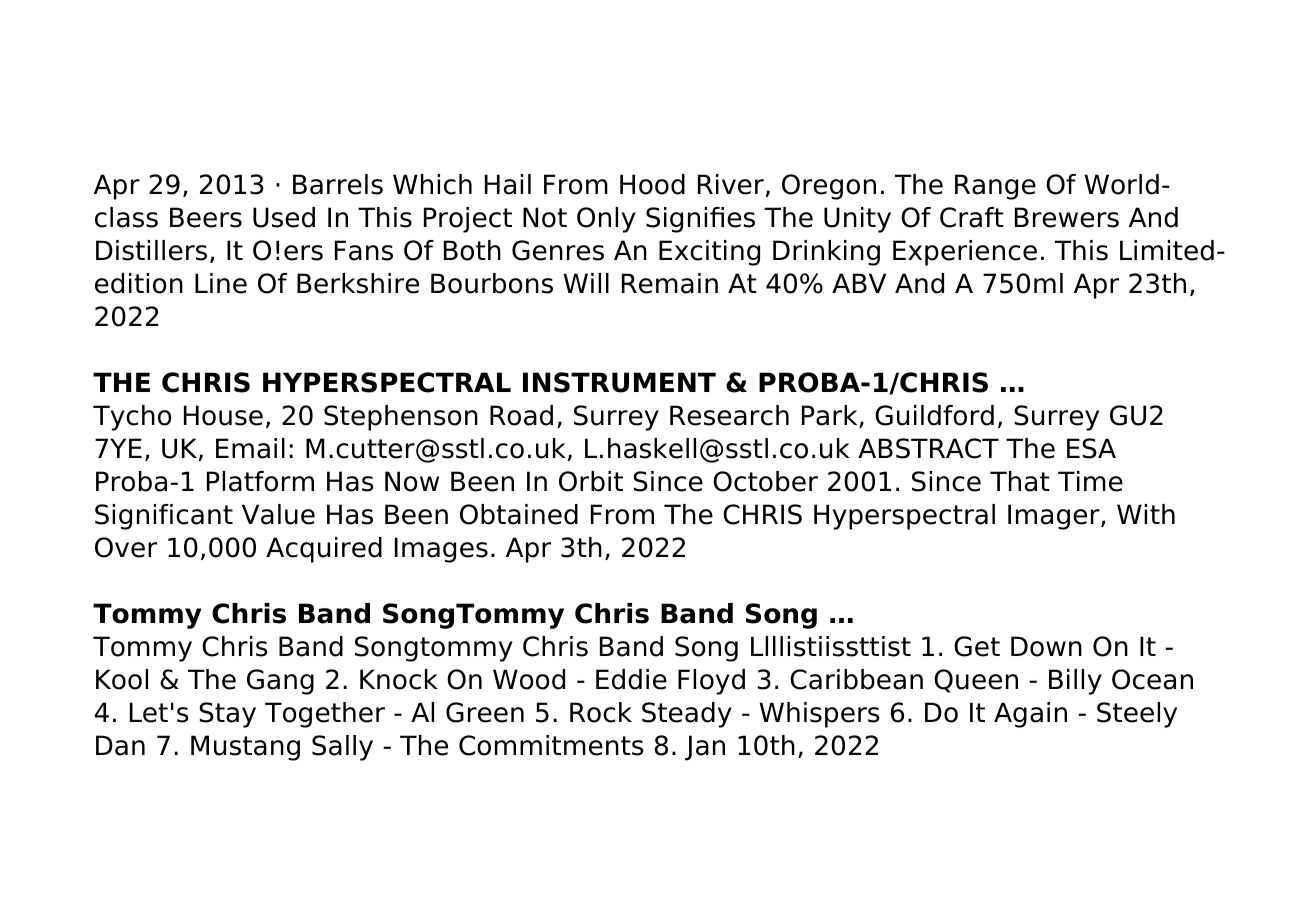 This screenshot has height=924, width=1311. I want to click on Hood, so click(652, 184).
